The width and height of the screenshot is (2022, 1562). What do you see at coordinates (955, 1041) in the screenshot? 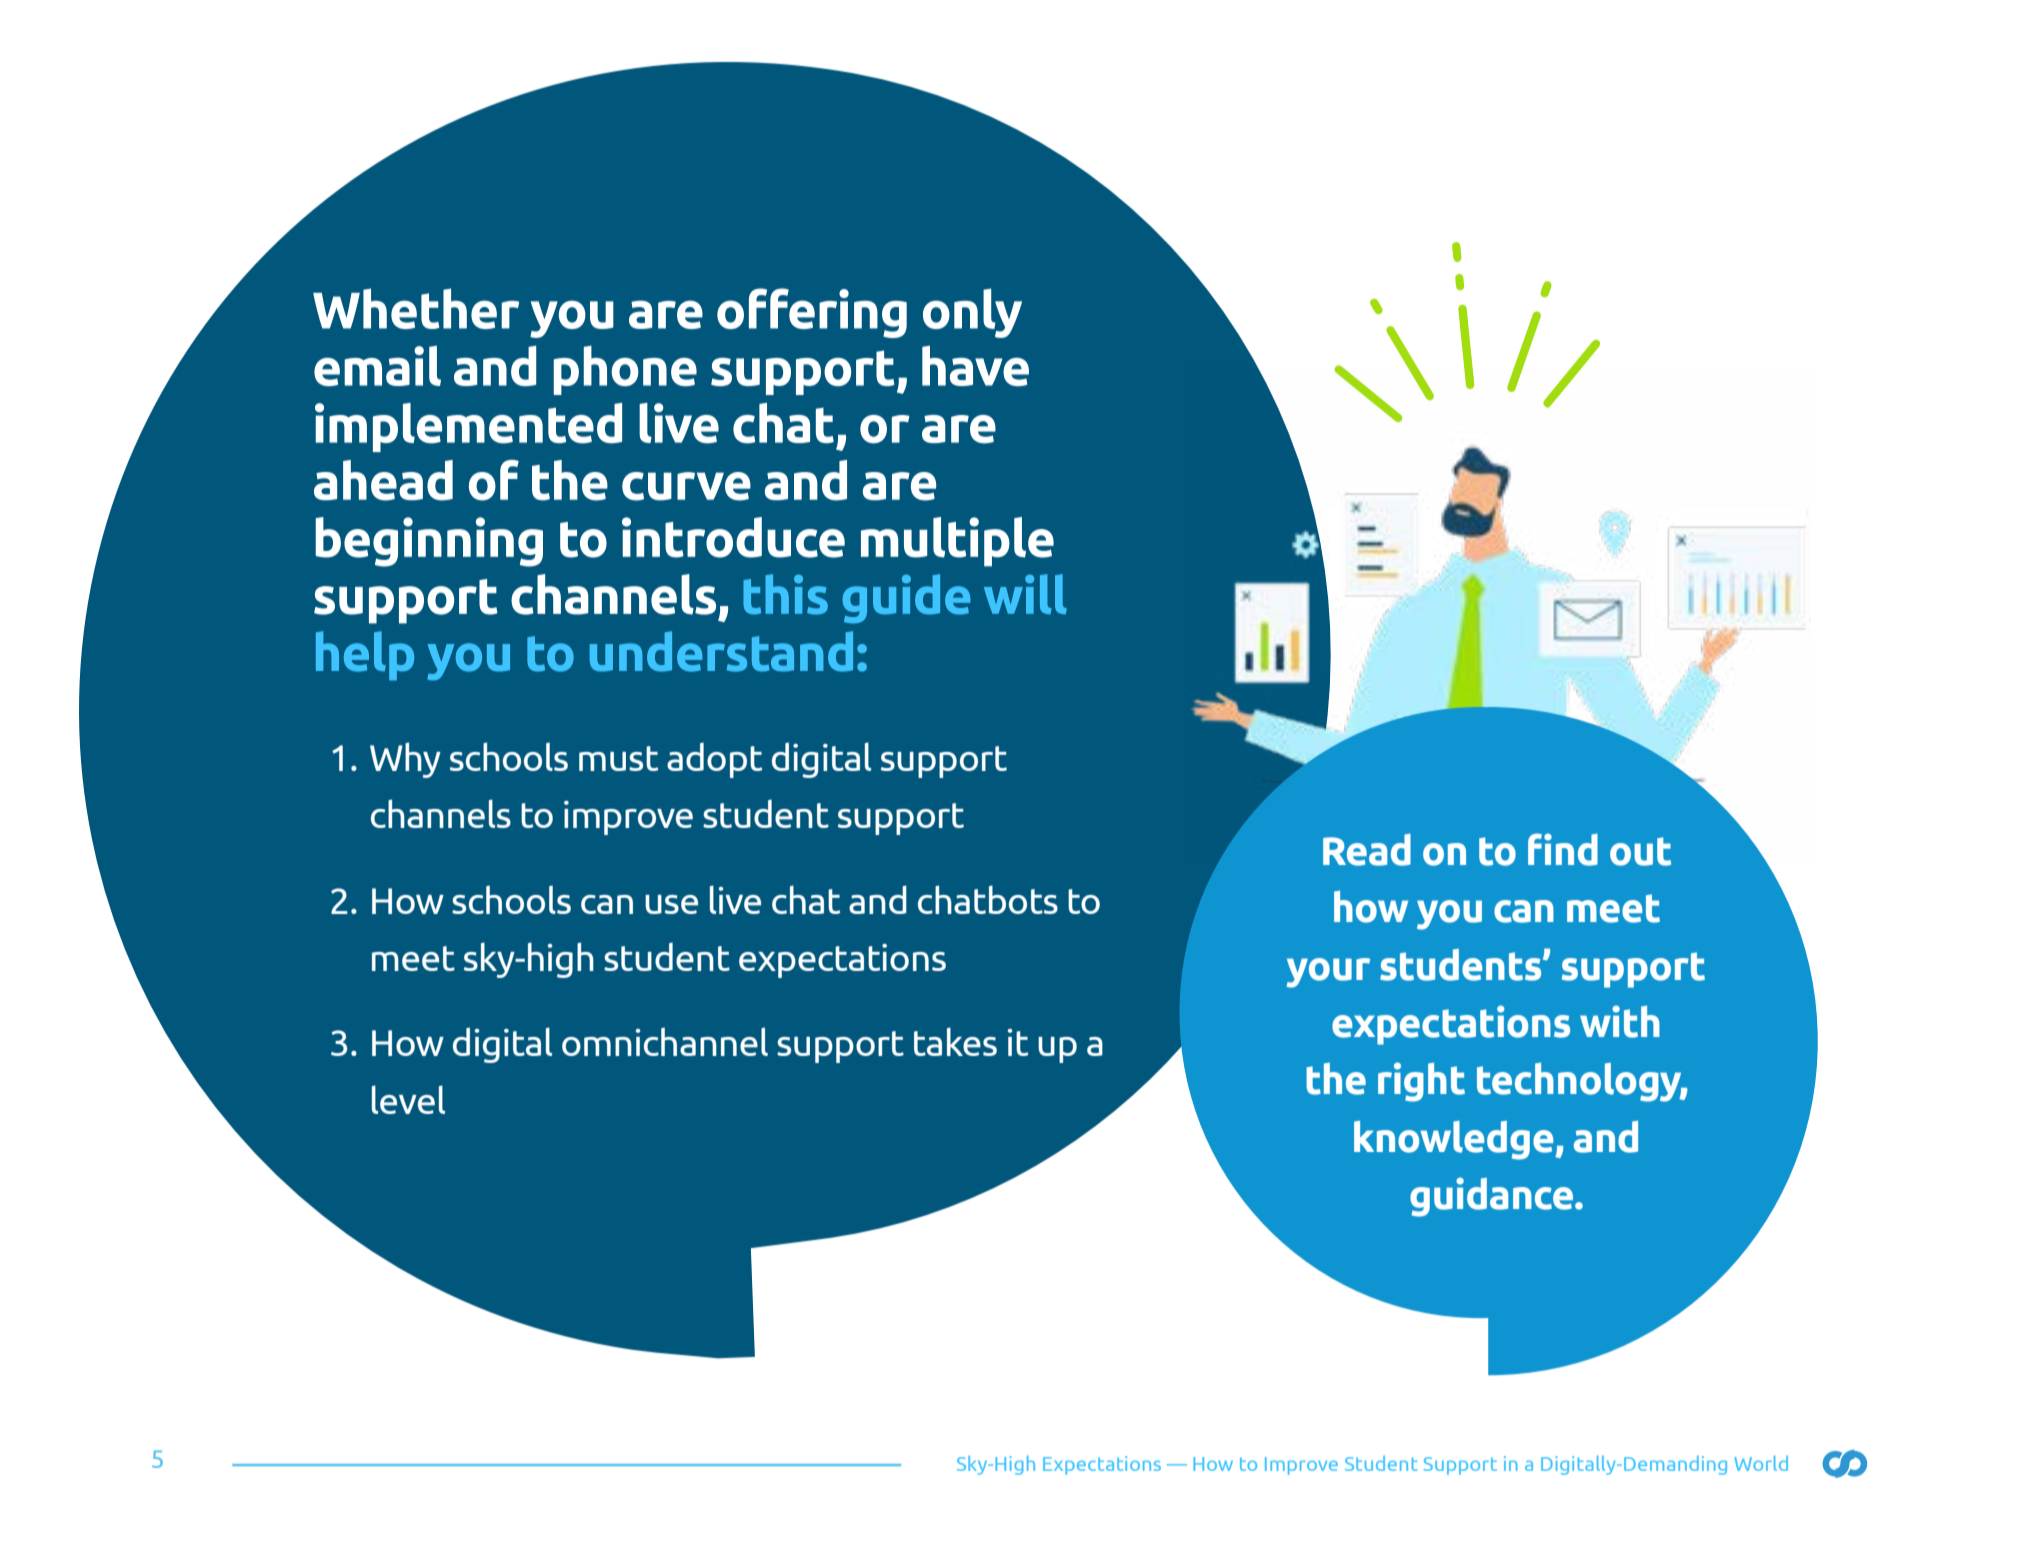
I see `takes` at bounding box center [955, 1041].
